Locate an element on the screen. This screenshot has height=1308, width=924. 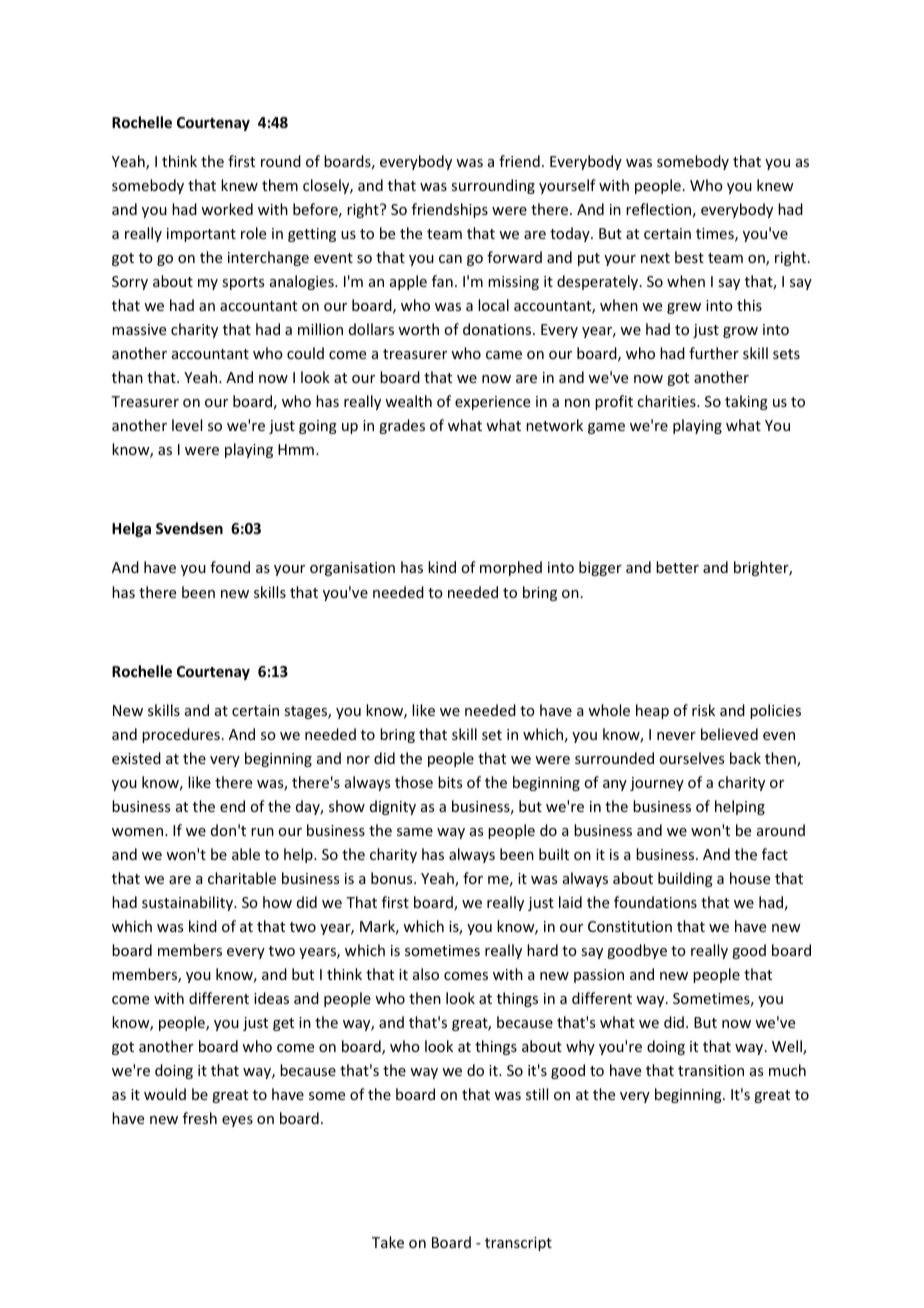
procedures is located at coordinates (181, 735).
